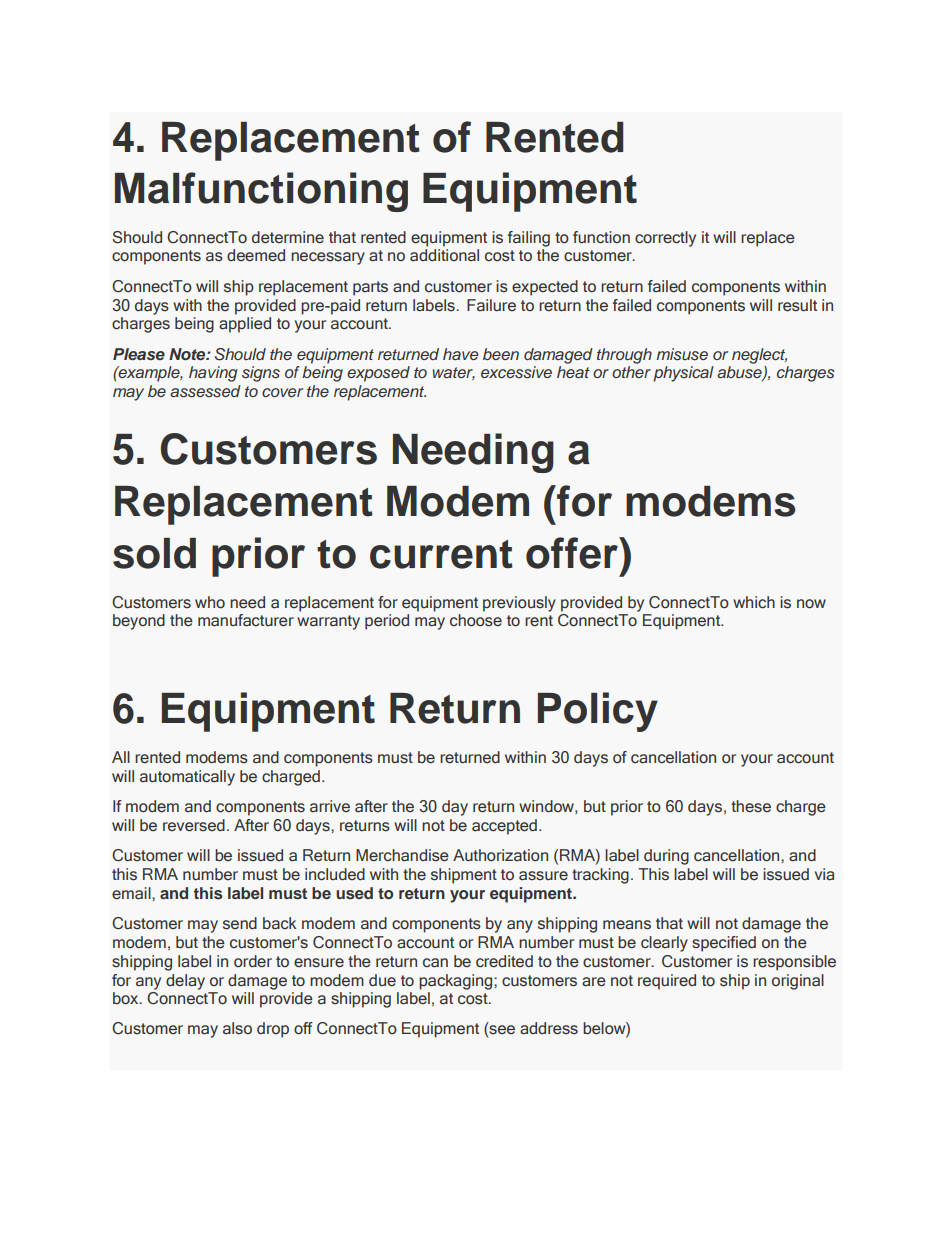 The width and height of the screenshot is (952, 1233). I want to click on choose, so click(476, 620).
